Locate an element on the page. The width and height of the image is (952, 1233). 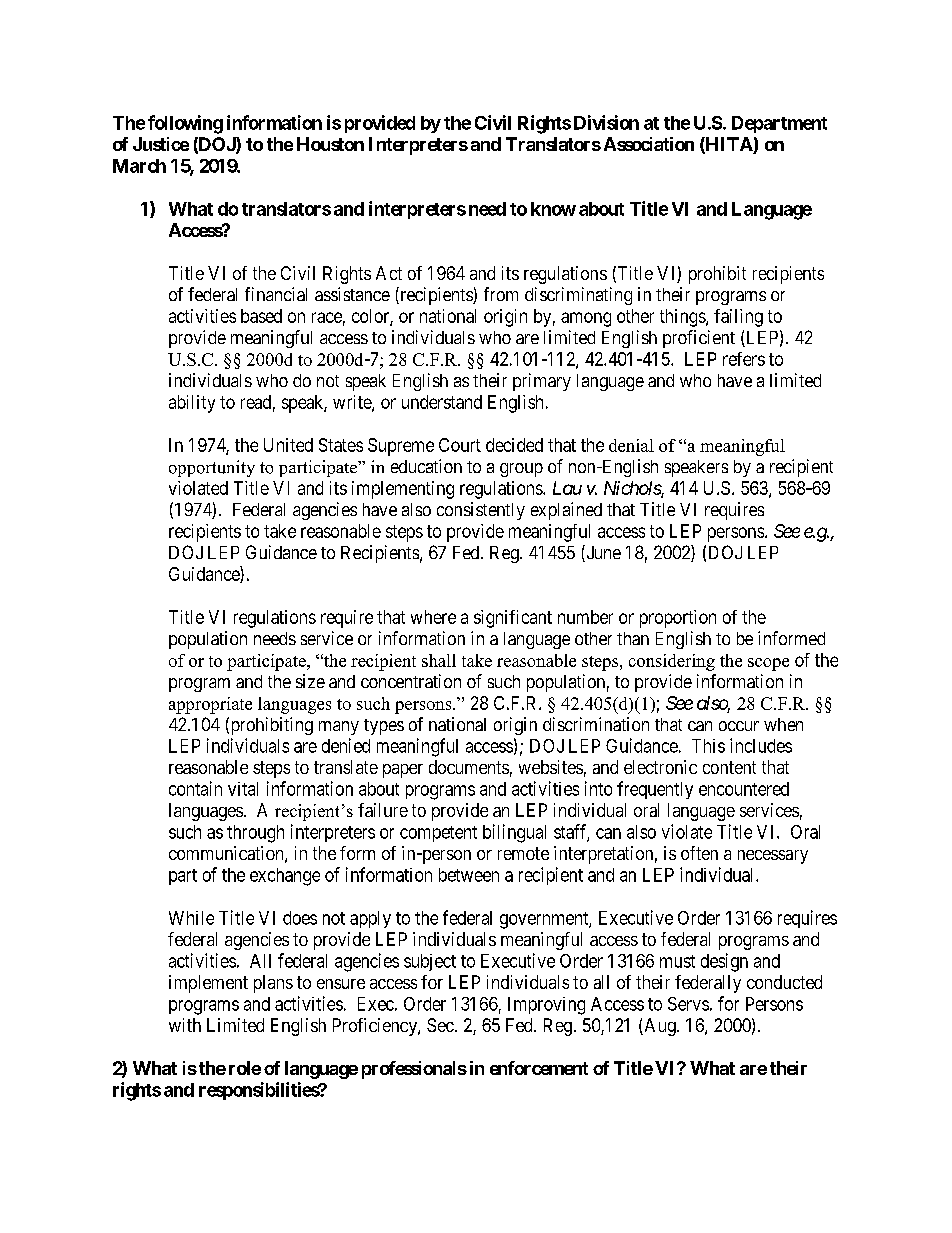
documents is located at coordinates (469, 767).
